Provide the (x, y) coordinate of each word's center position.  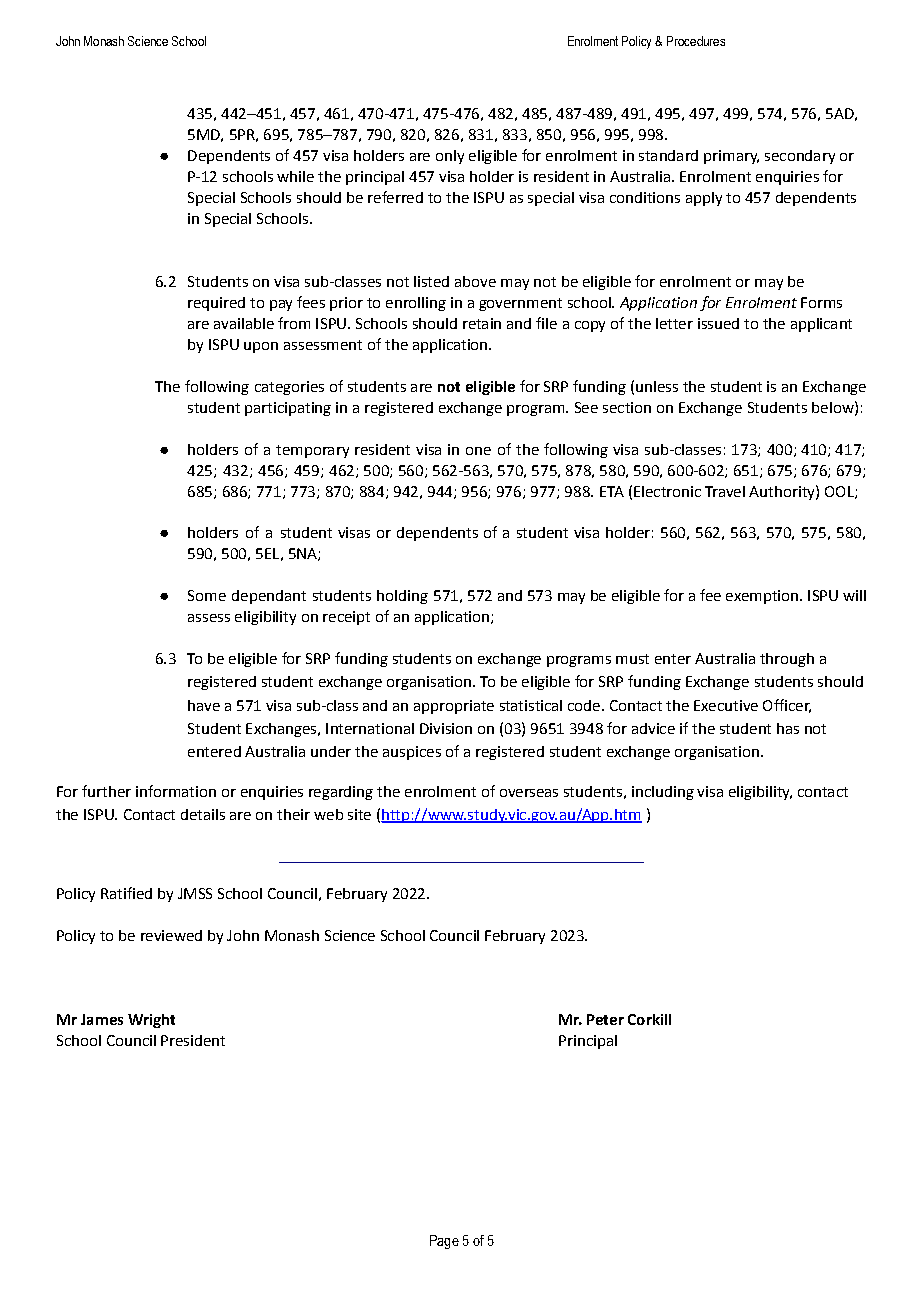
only (450, 157)
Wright (151, 1021)
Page (444, 1242)
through (787, 660)
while (295, 176)
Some (207, 595)
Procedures (696, 41)
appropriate (454, 707)
